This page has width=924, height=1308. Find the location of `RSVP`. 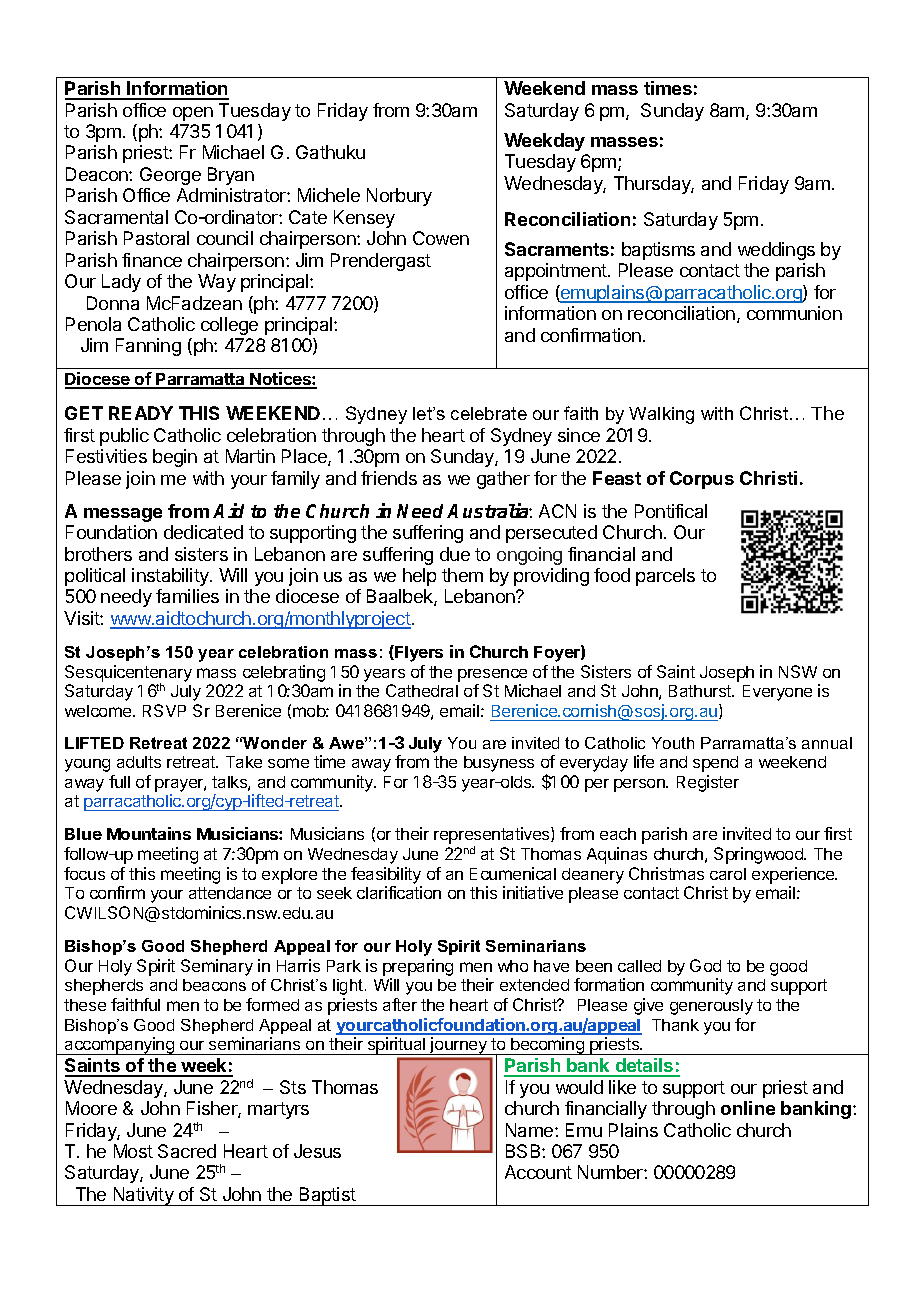

RSVP is located at coordinates (164, 710).
